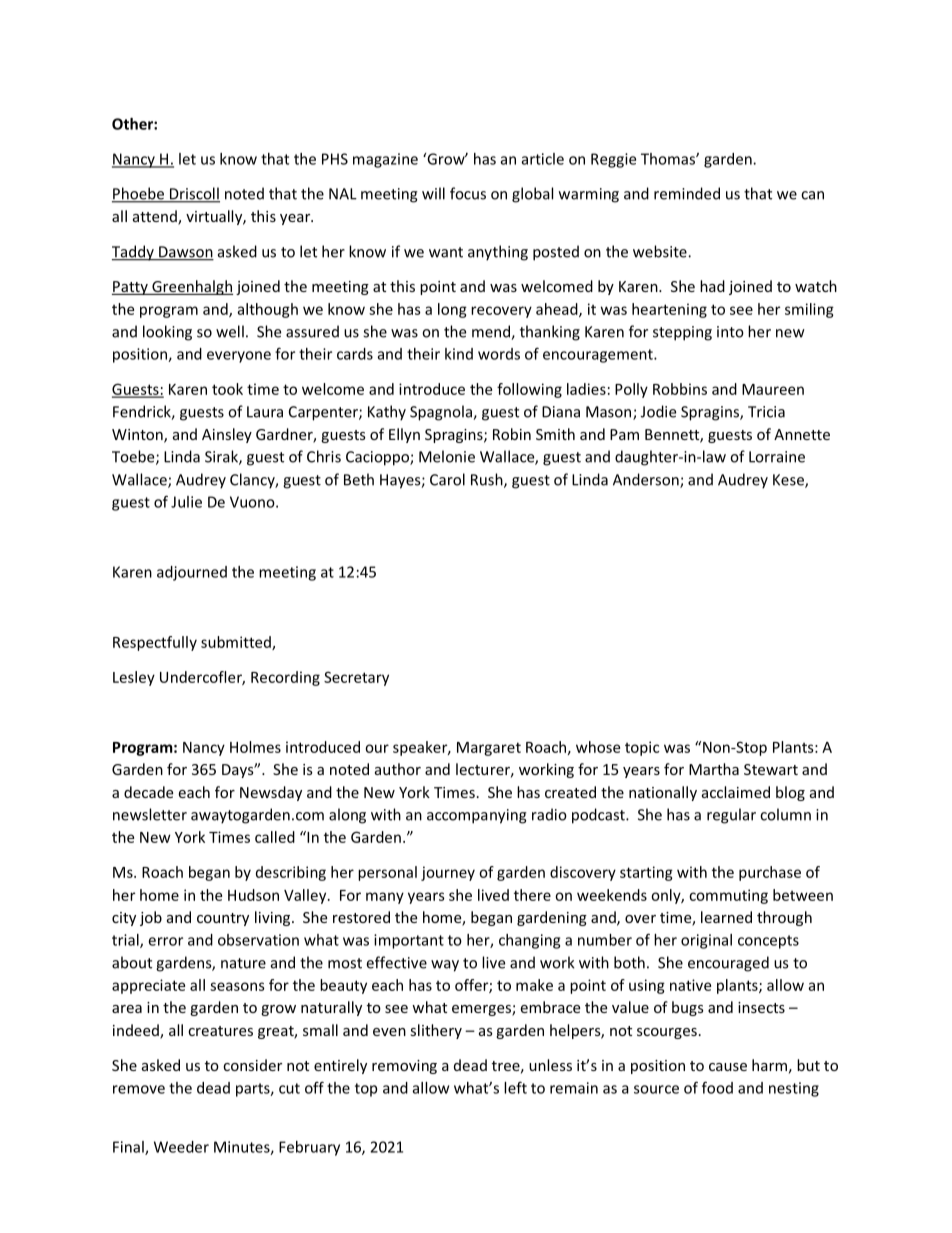  I want to click on Julie, so click(186, 502).
